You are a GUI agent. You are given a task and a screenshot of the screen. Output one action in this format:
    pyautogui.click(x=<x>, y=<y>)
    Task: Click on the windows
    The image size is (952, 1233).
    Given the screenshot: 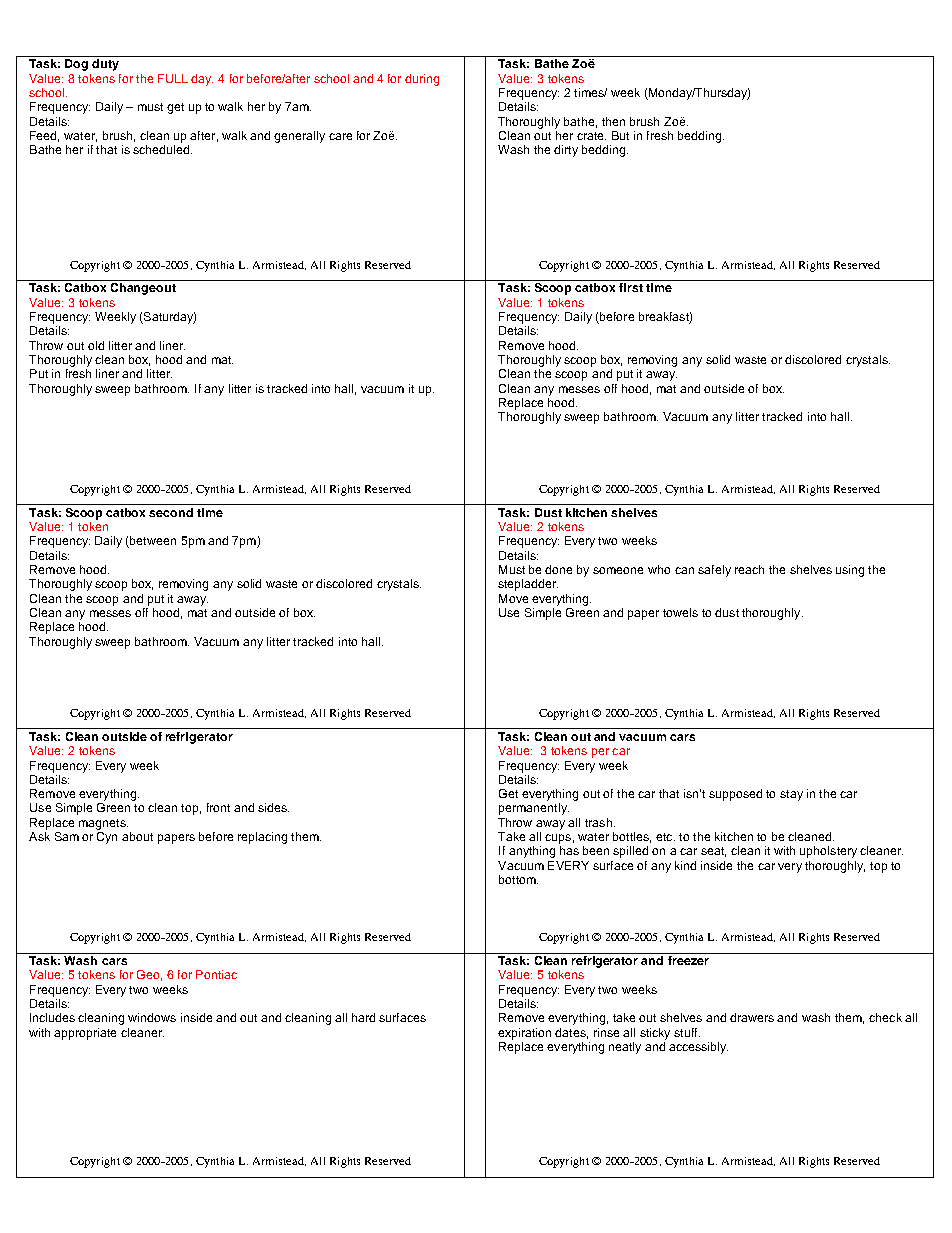 What is the action you would take?
    pyautogui.click(x=152, y=1017)
